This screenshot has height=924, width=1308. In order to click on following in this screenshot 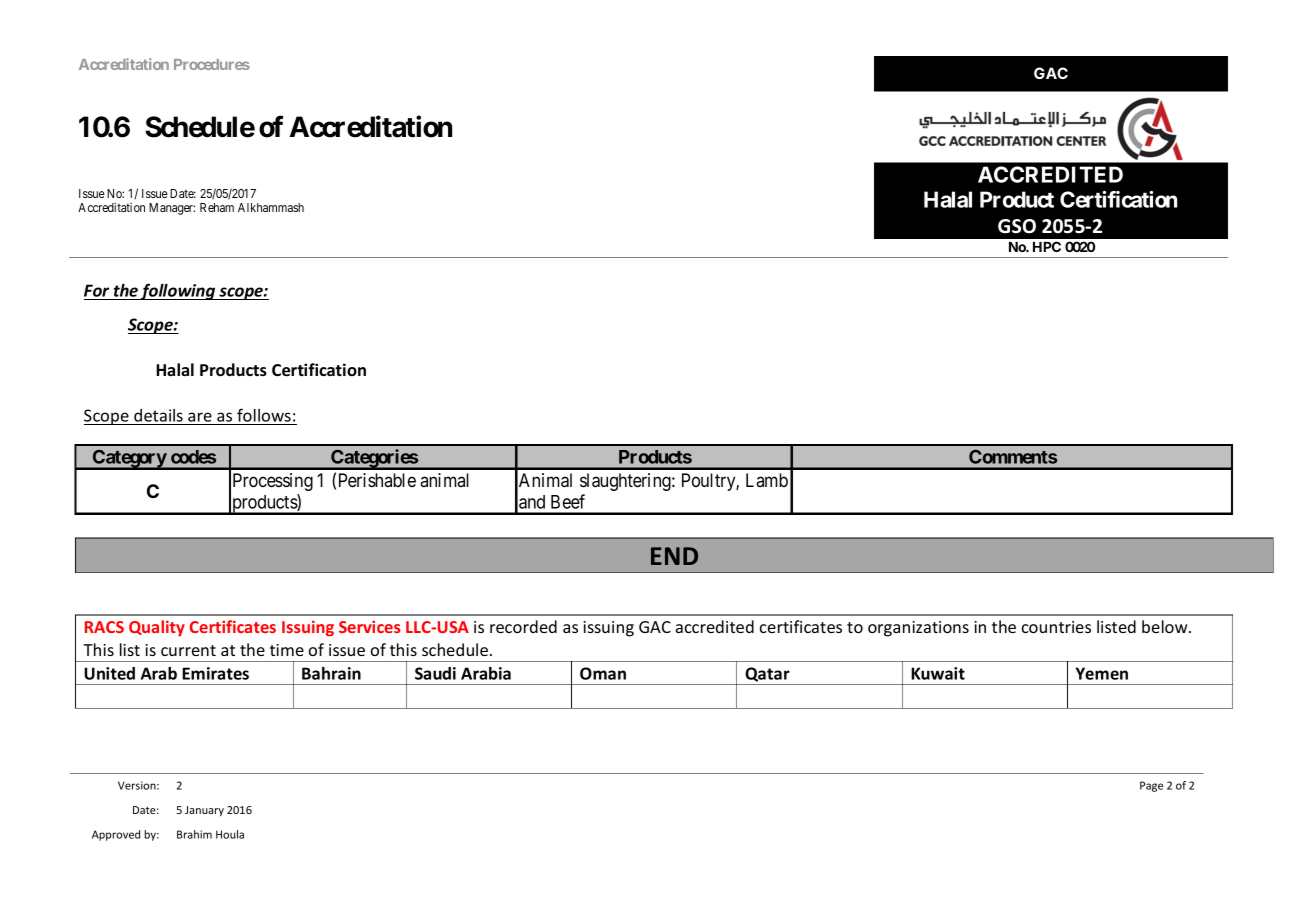, I will do `click(178, 291)`.
